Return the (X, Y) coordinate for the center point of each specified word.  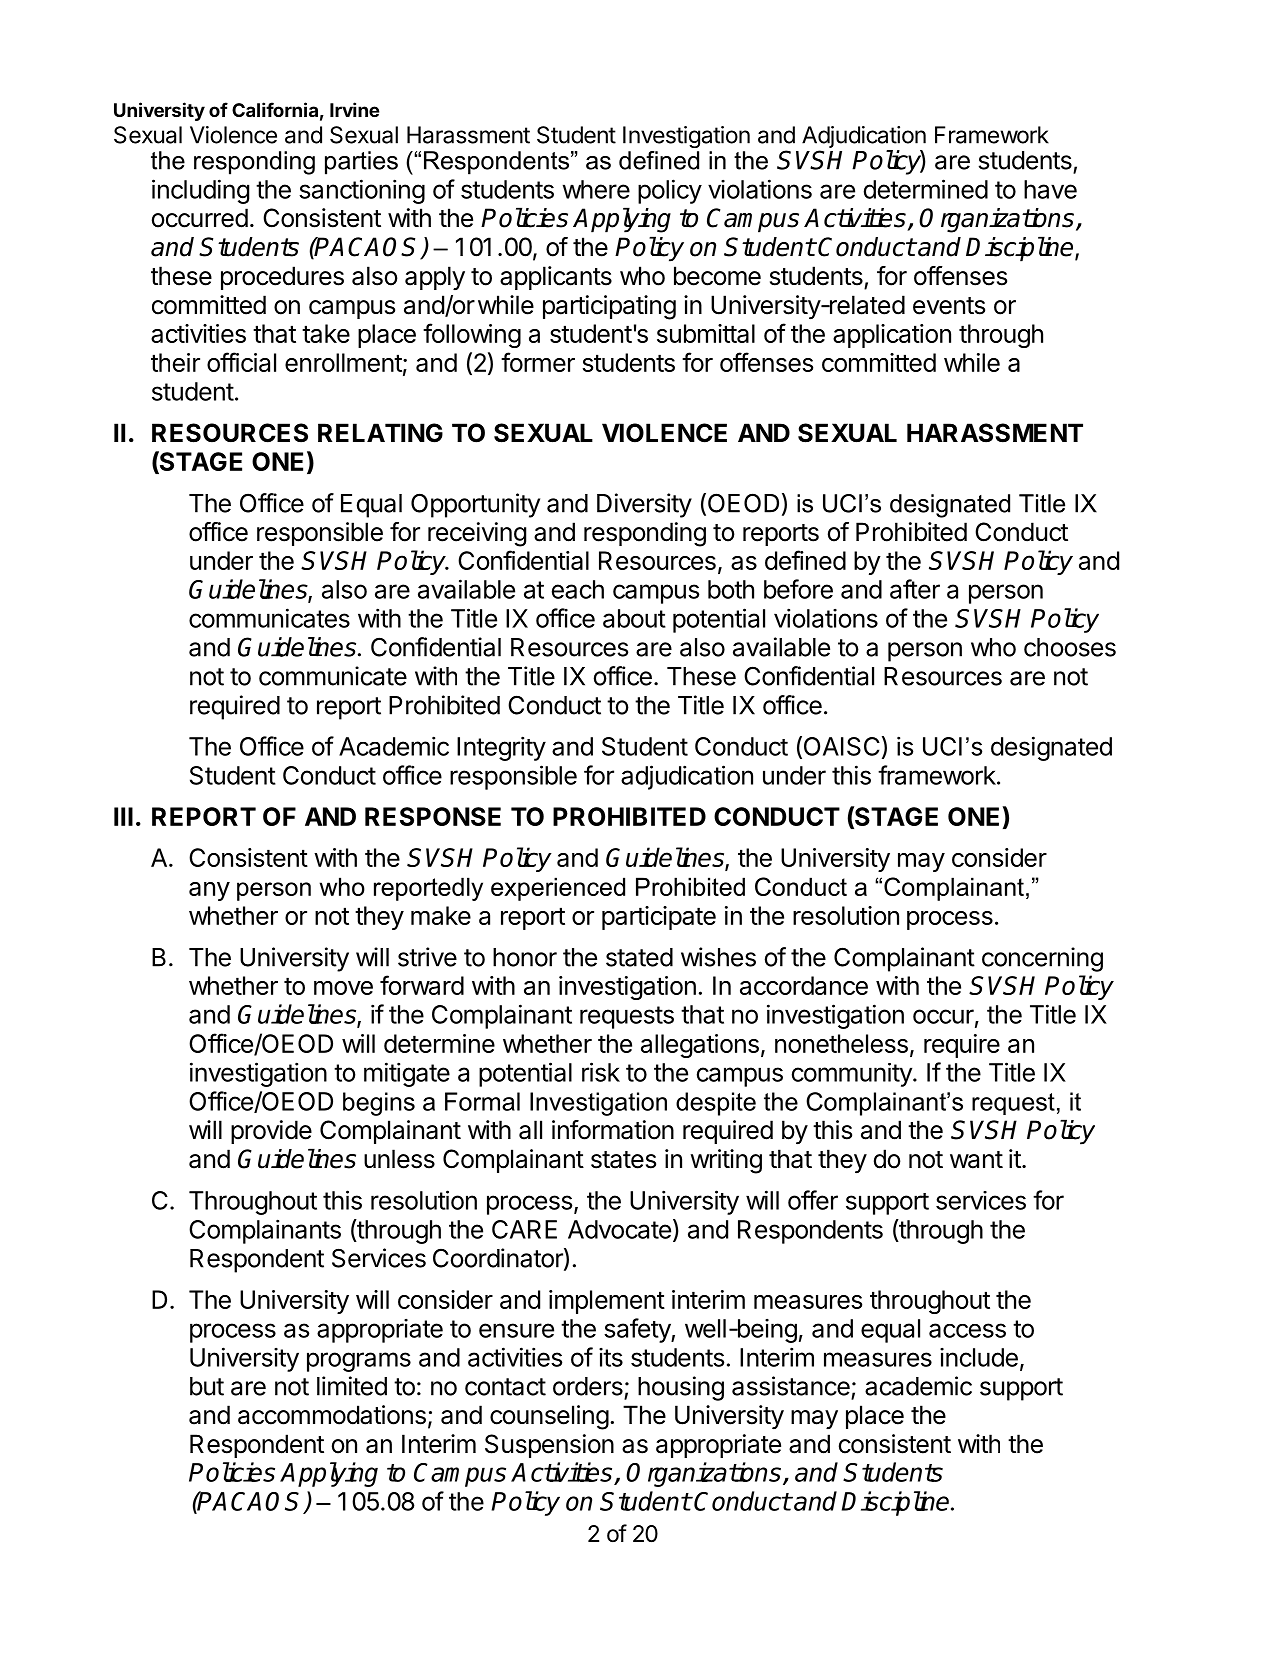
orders (588, 1386)
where (596, 189)
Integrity (501, 748)
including (200, 191)
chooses (1070, 647)
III (123, 816)
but (207, 1386)
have (1050, 189)
